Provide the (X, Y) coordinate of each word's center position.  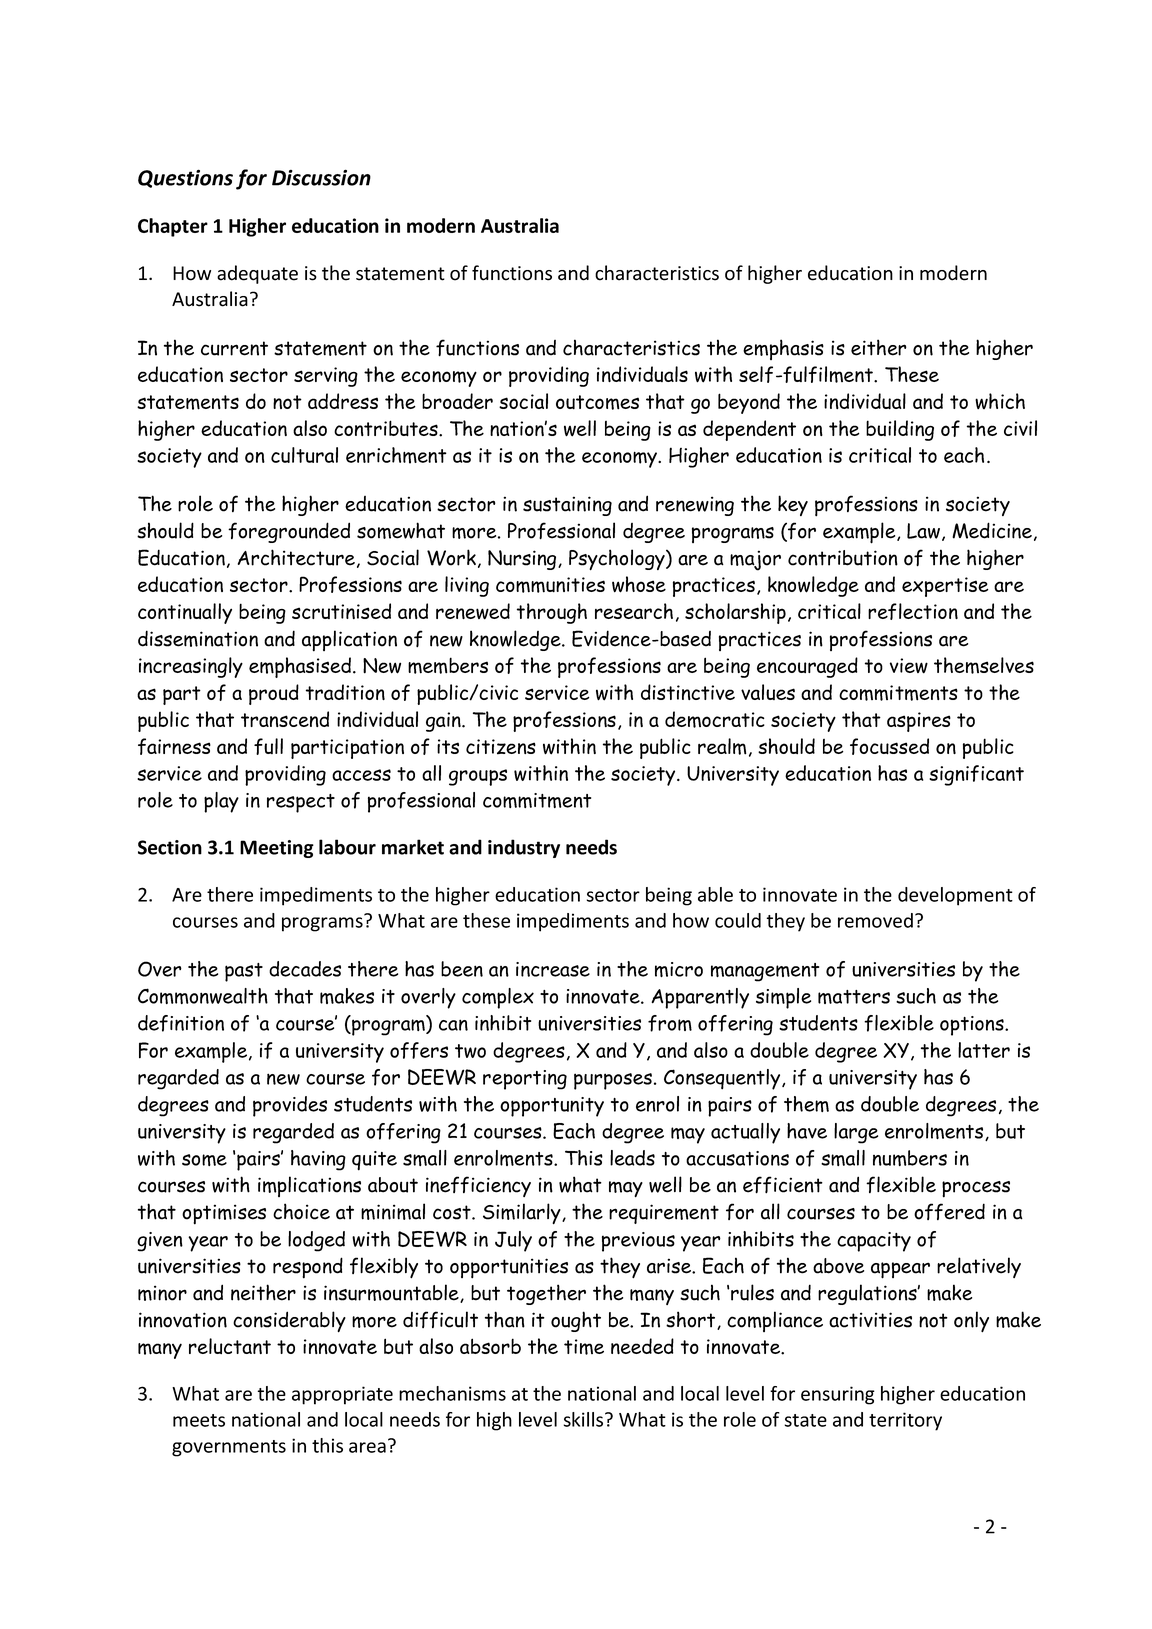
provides (290, 1106)
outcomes (597, 402)
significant (976, 775)
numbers (910, 1158)
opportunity (552, 1107)
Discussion (321, 177)
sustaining (567, 506)
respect (301, 803)
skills (585, 1419)
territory (905, 1421)
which (1000, 401)
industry (524, 848)
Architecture (296, 557)
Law (925, 532)
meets (199, 1420)
